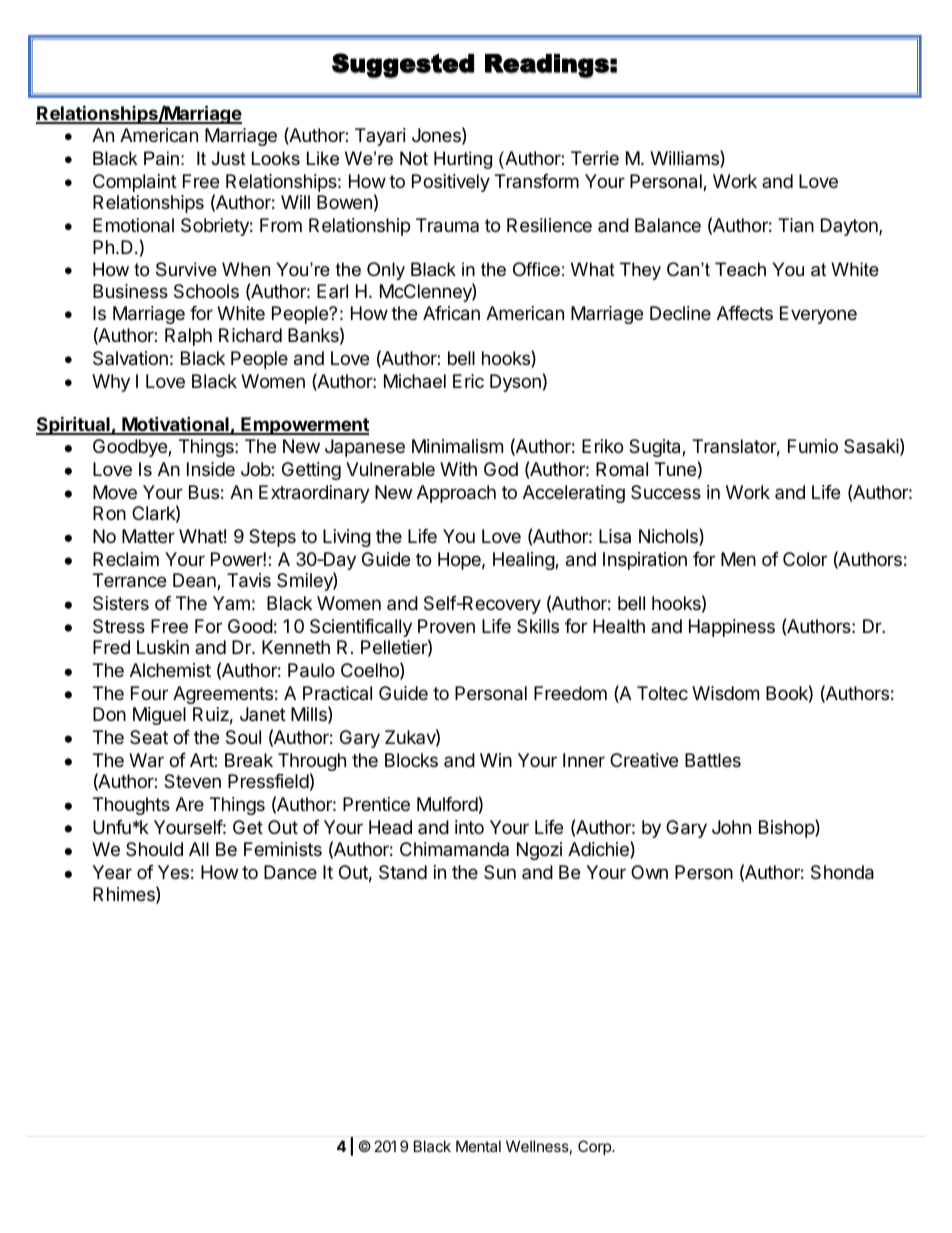  I want to click on Pain, so click(161, 158).
